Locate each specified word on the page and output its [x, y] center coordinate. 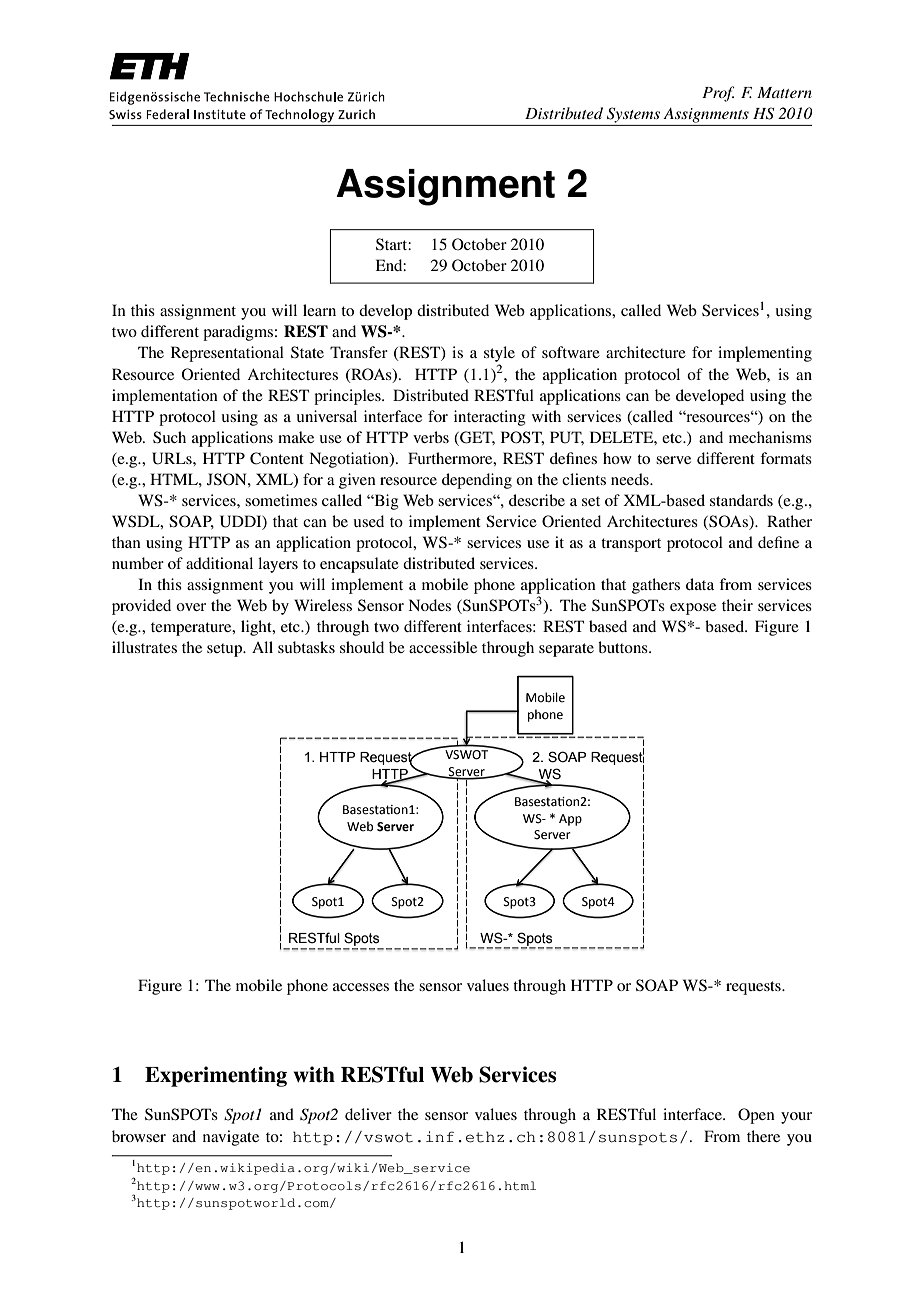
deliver [368, 1114]
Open [756, 1116]
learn [319, 310]
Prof [718, 94]
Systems [633, 115]
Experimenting [216, 1076]
